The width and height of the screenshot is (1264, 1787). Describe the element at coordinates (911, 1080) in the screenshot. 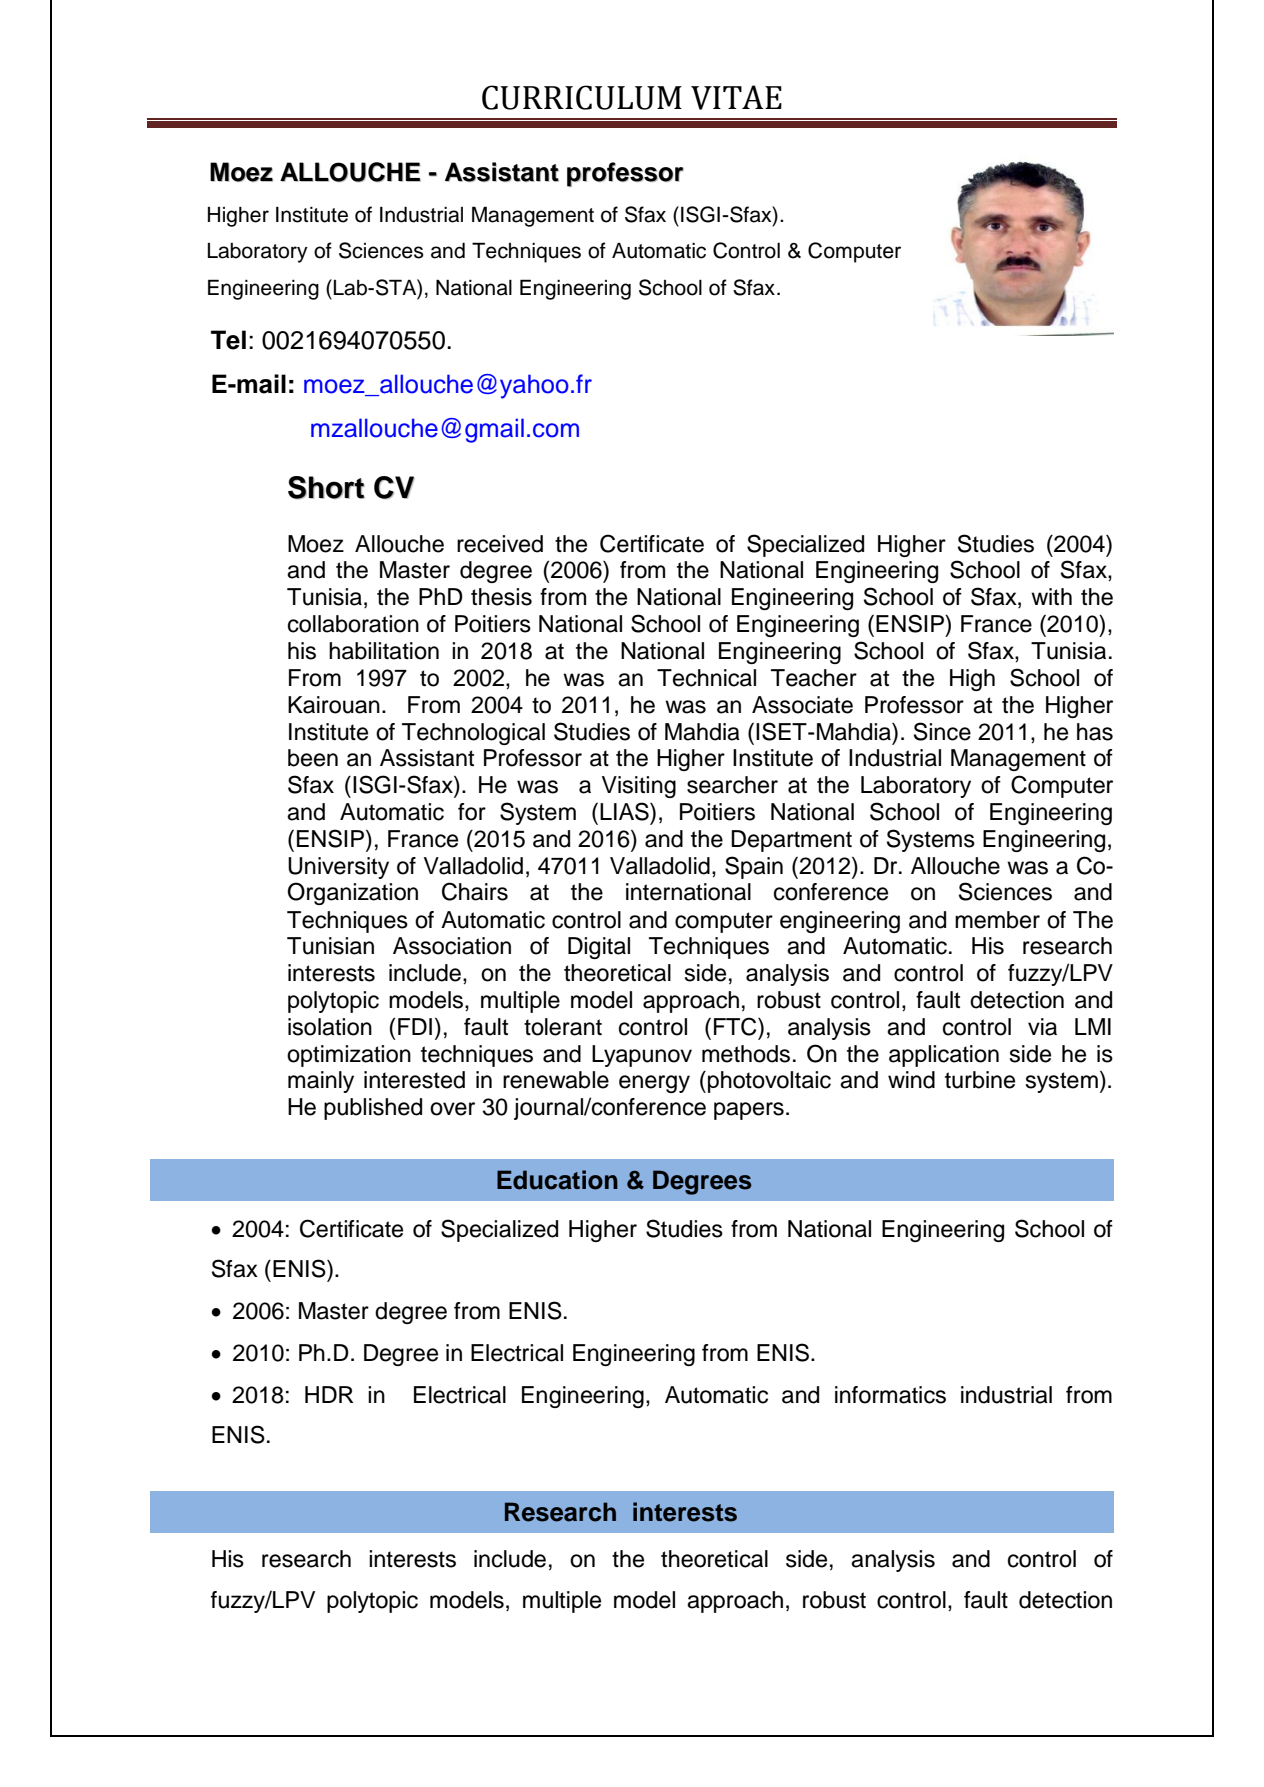

I see `wind` at that location.
